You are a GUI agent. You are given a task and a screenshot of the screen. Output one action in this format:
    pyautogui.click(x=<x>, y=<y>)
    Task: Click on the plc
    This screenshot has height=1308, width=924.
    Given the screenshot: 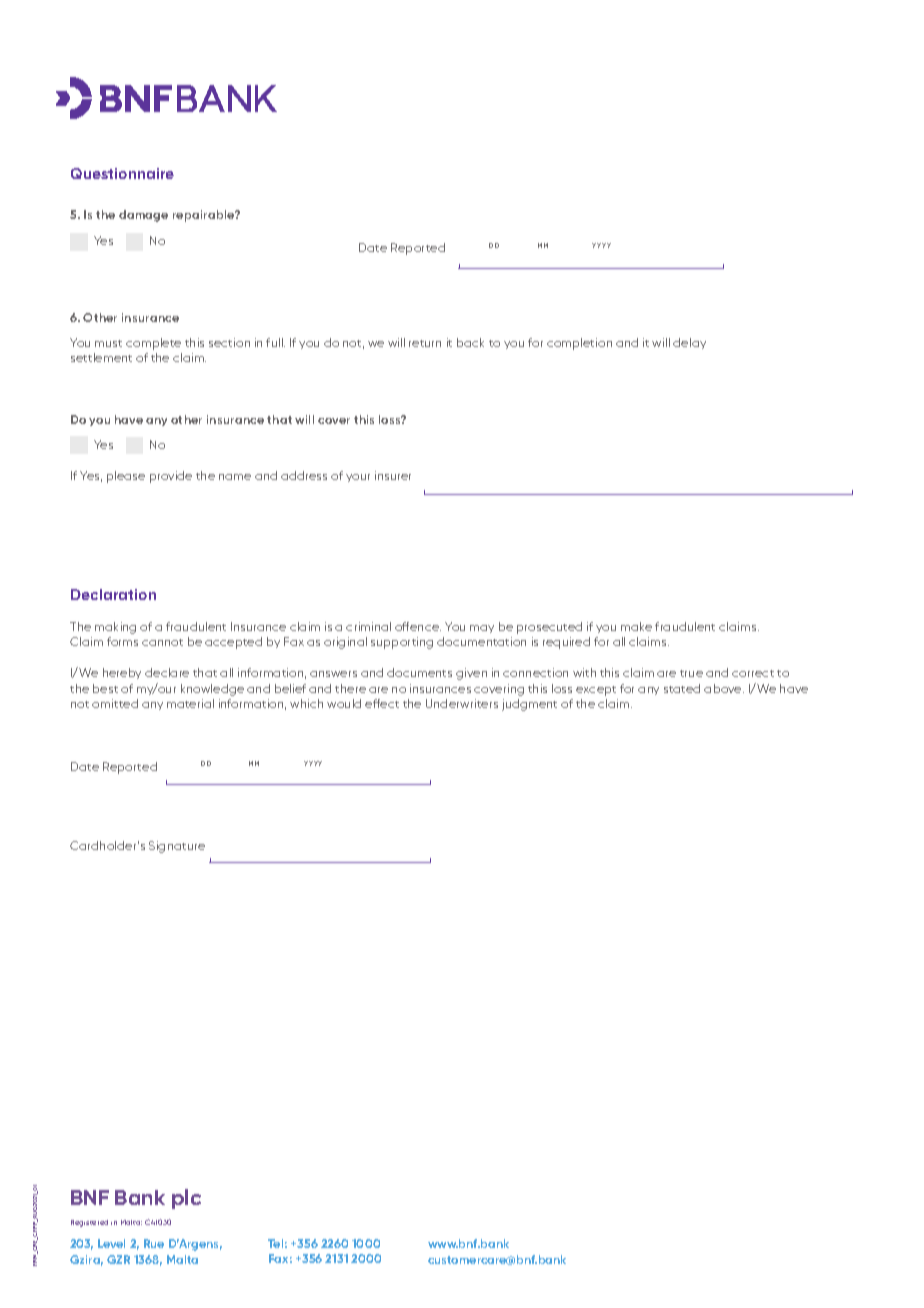 What is the action you would take?
    pyautogui.click(x=186, y=1199)
